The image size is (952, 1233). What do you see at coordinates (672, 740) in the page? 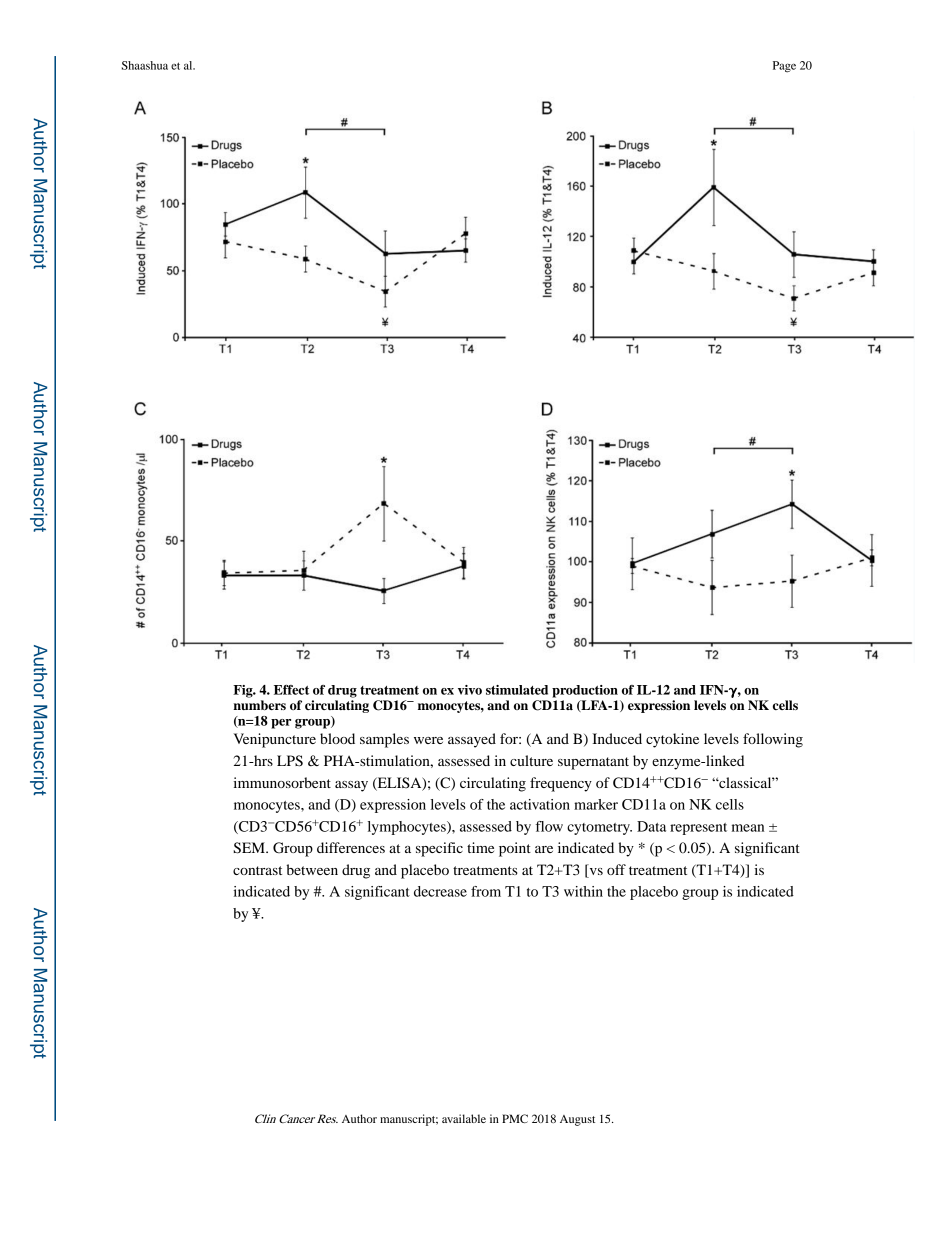
I see `cytokine` at bounding box center [672, 740].
